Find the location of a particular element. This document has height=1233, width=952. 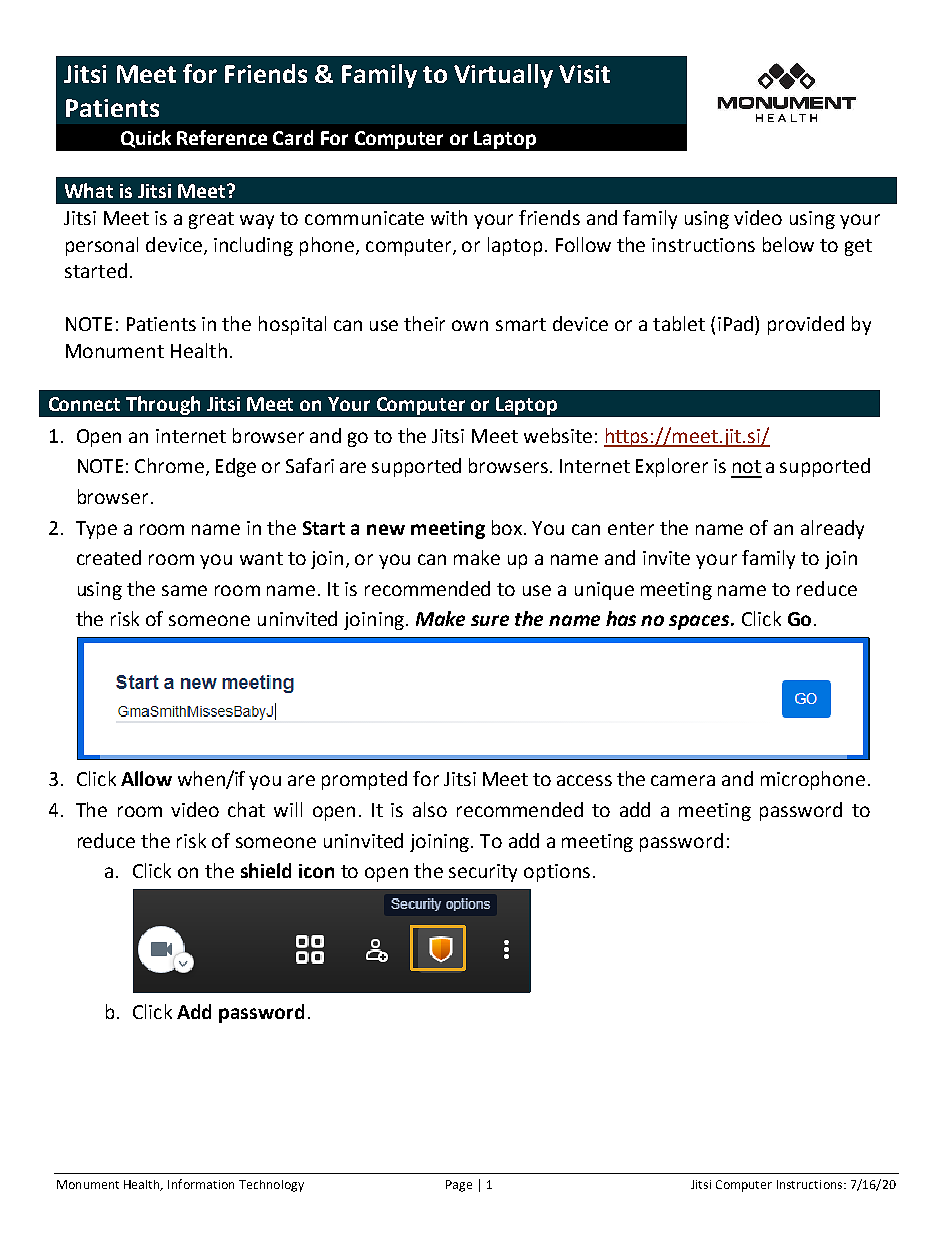

Information is located at coordinates (201, 1184).
